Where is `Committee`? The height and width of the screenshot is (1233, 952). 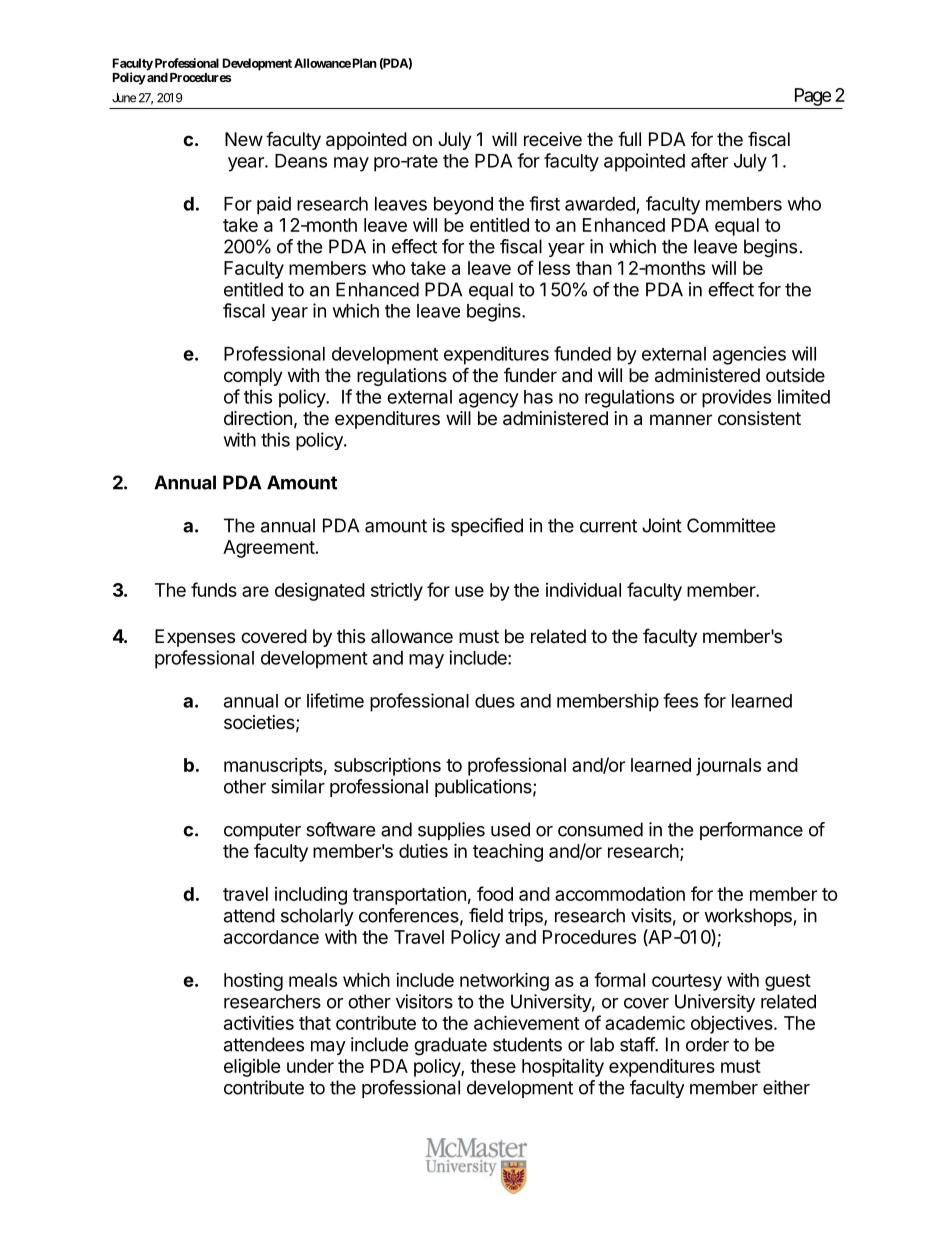
Committee is located at coordinates (731, 525).
